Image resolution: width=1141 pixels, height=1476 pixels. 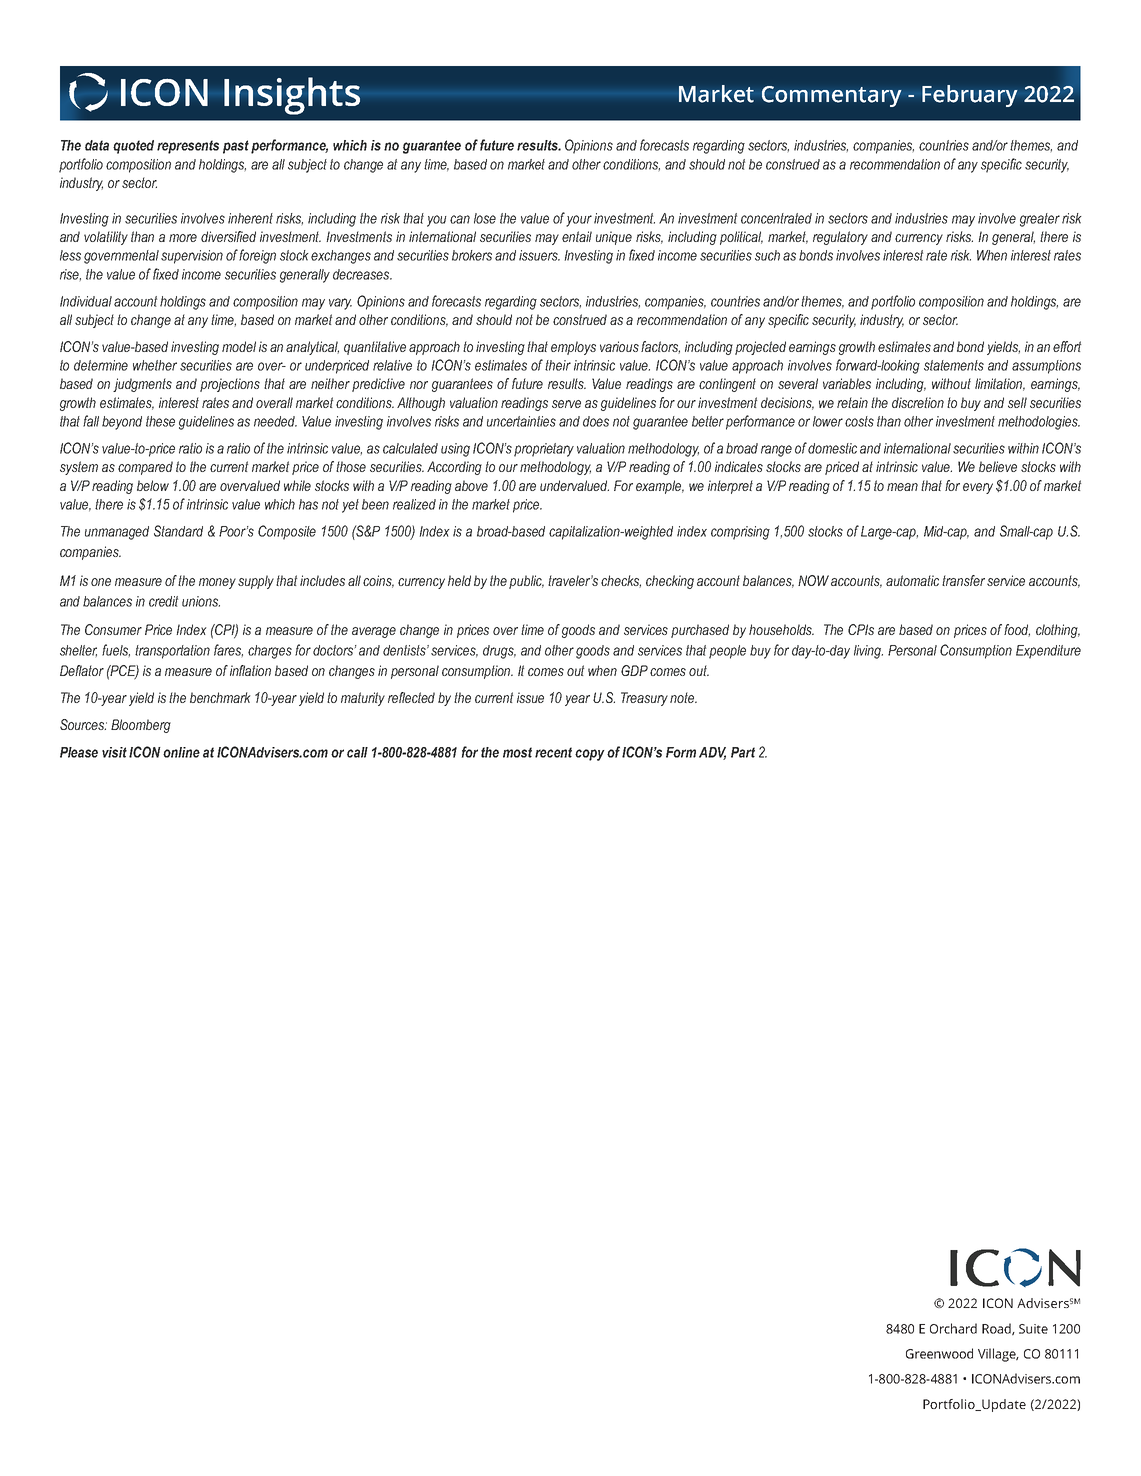 I want to click on visit, so click(x=114, y=752).
